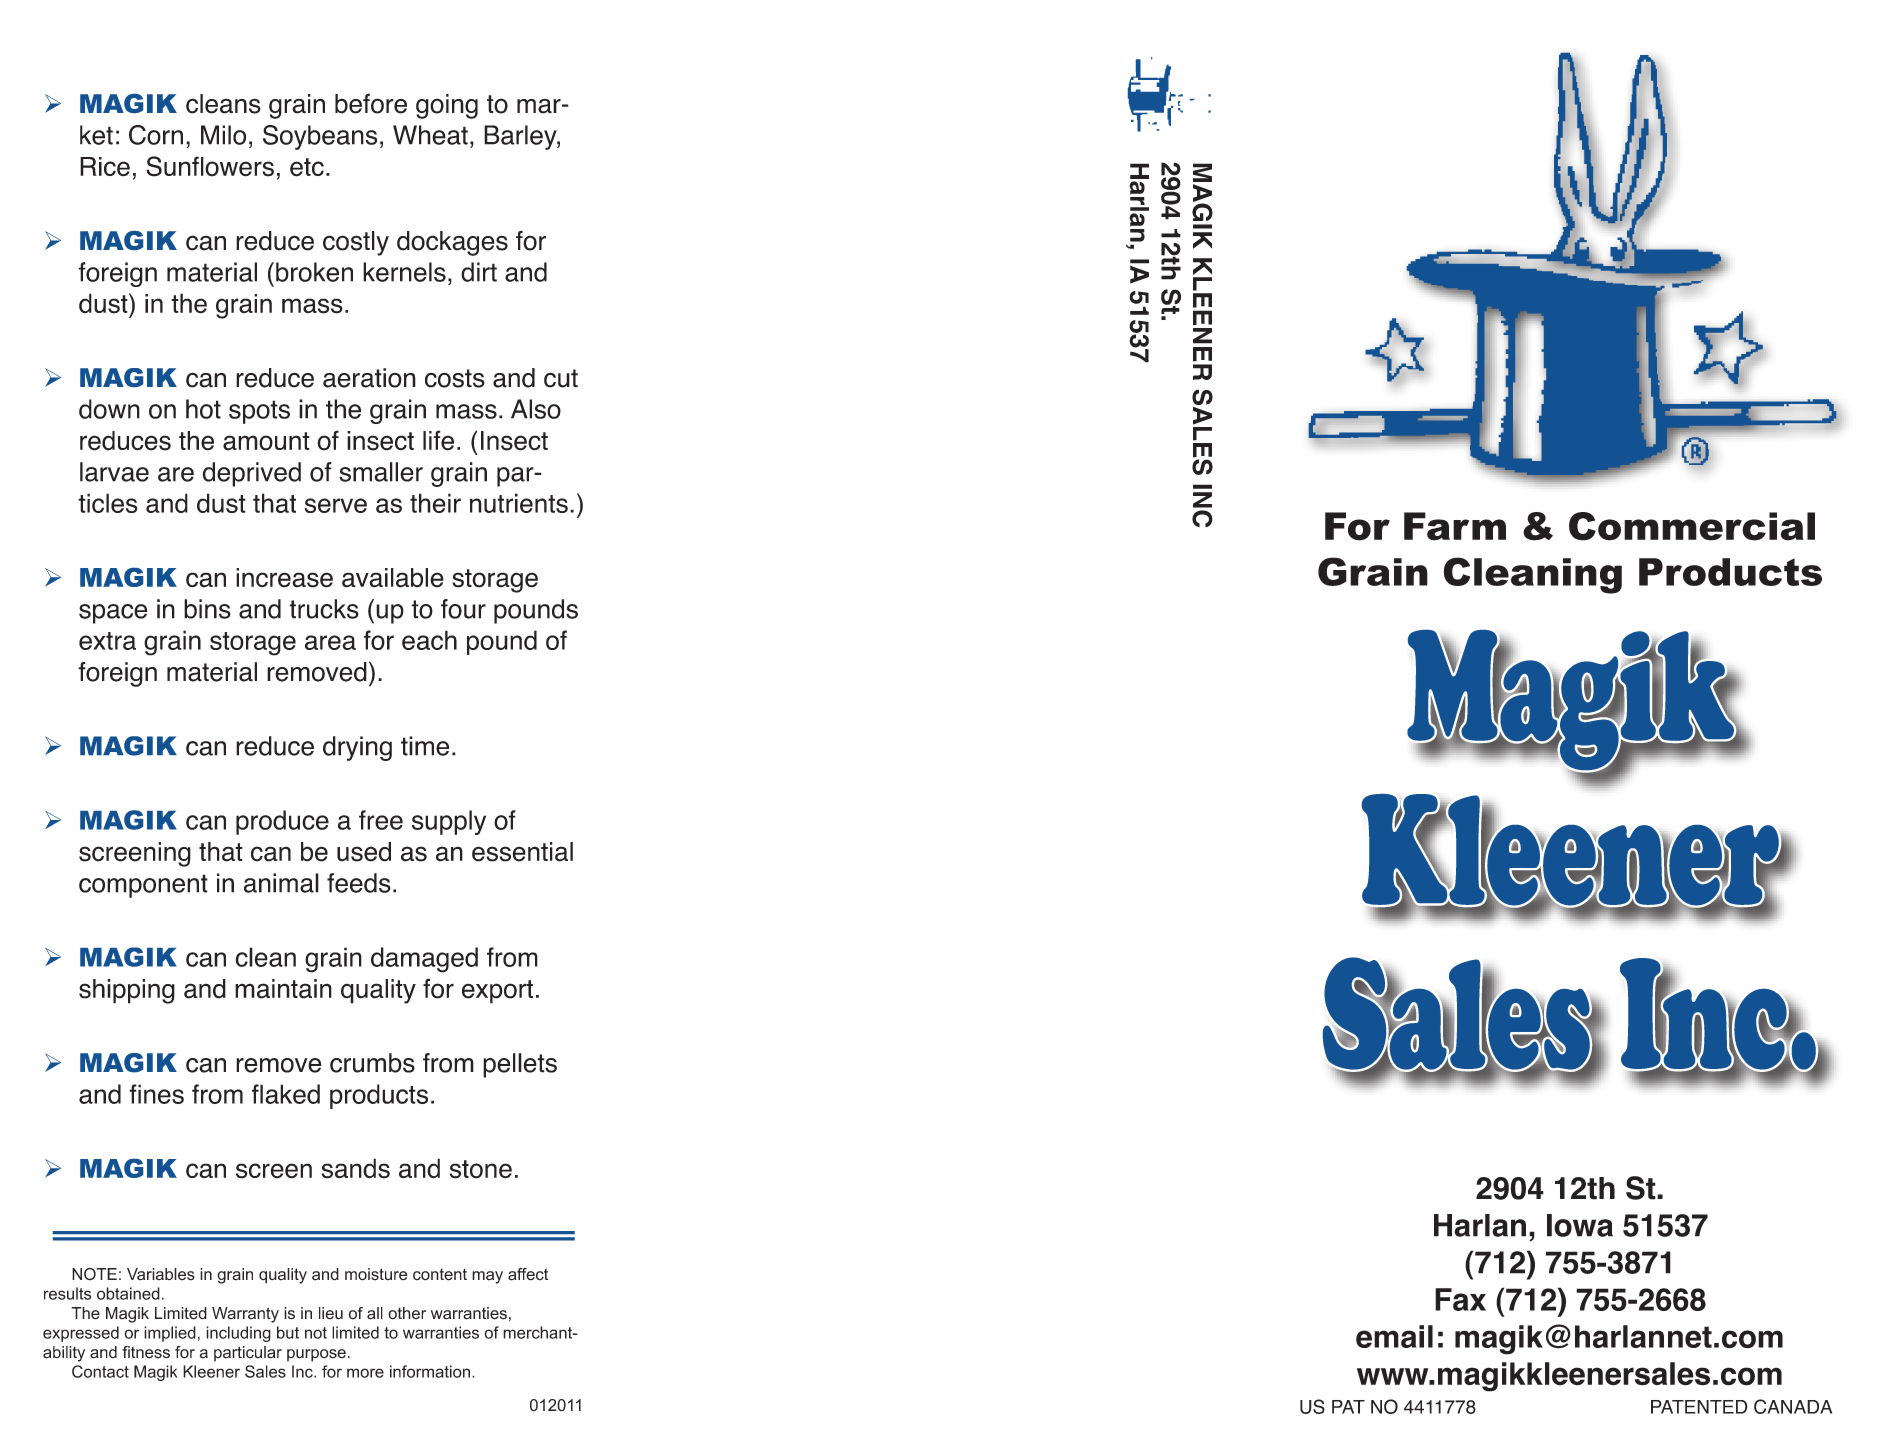  Describe the element at coordinates (1394, 1336) in the image. I see `email` at that location.
